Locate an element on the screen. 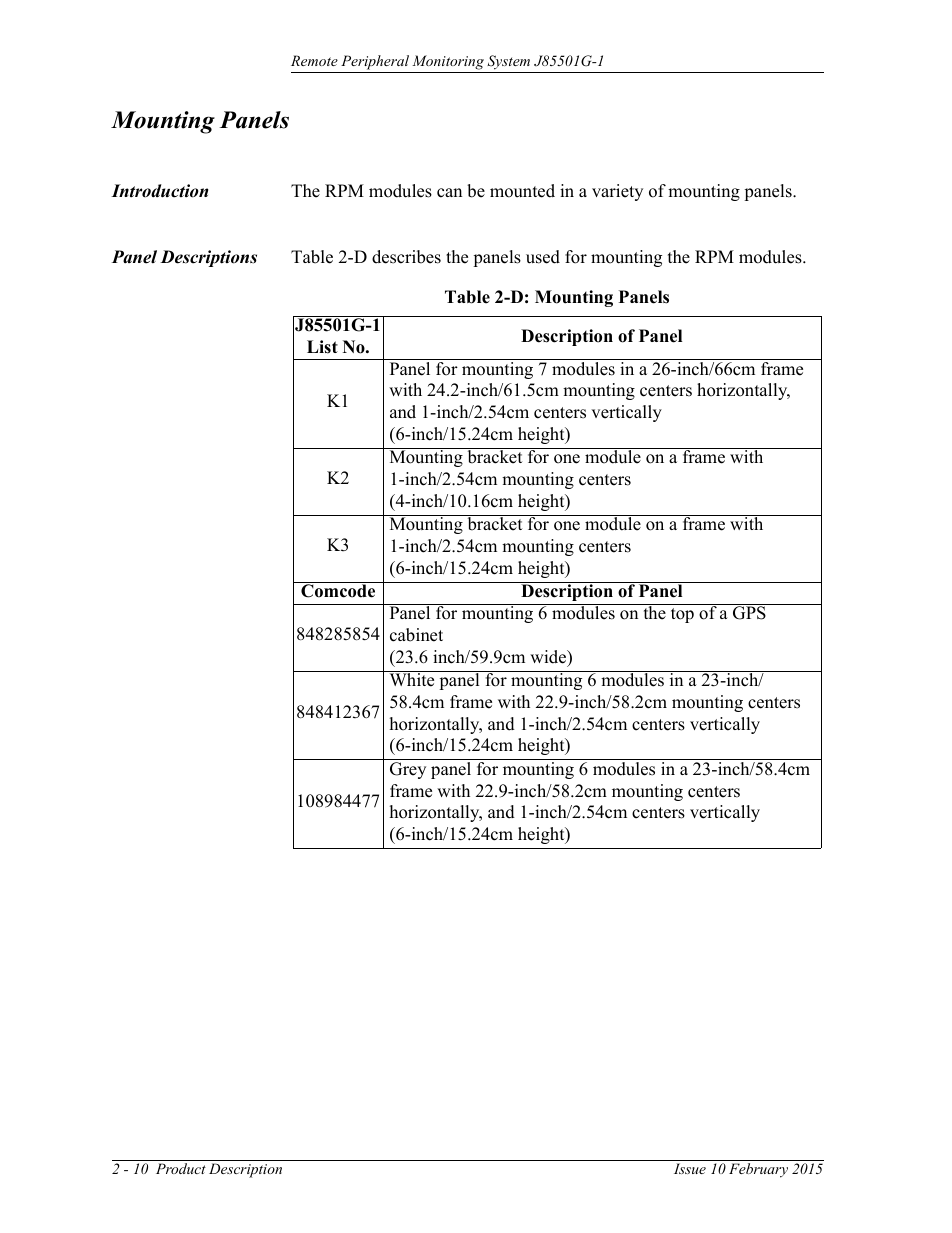  used is located at coordinates (543, 257).
